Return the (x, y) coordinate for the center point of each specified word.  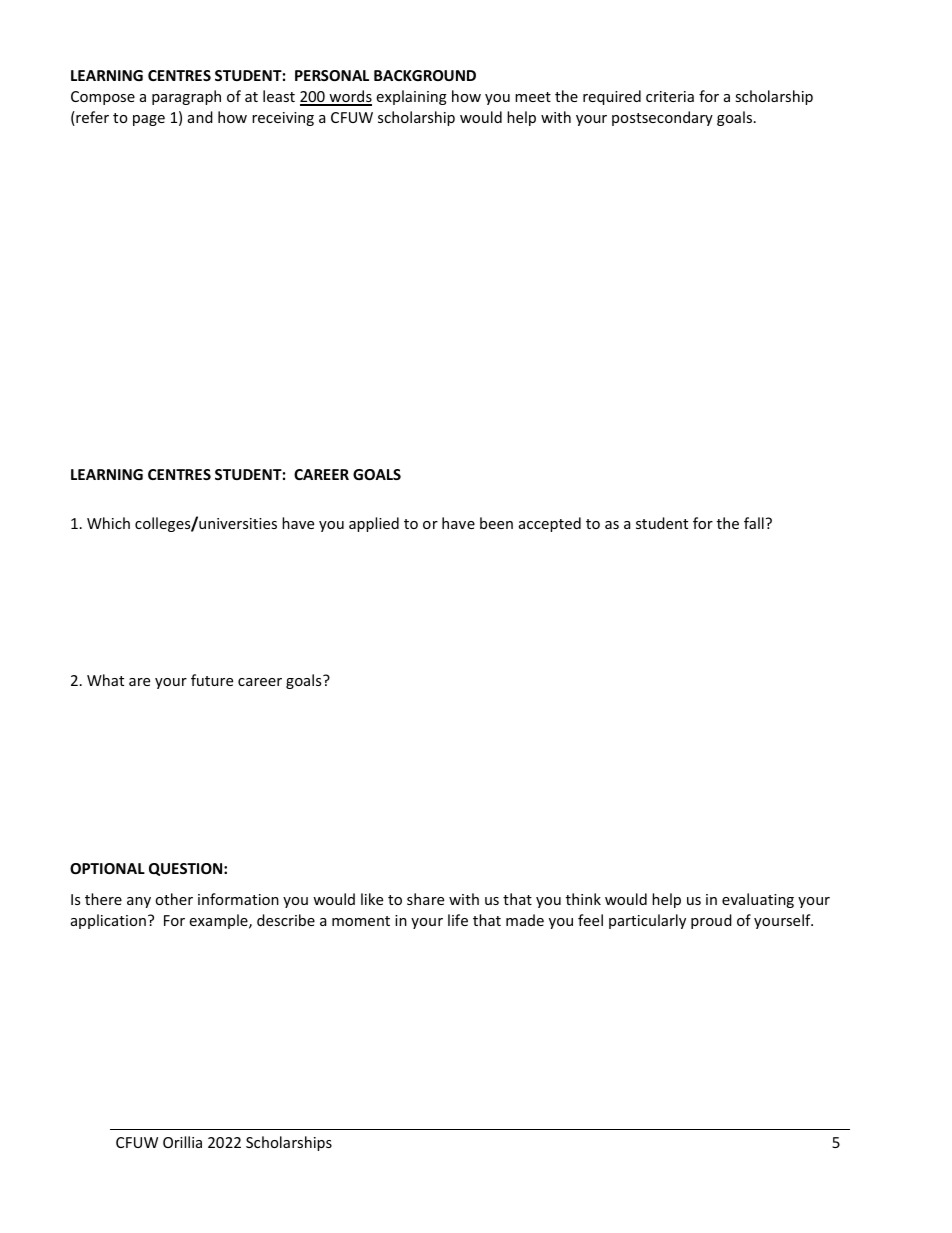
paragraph (186, 97)
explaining (411, 97)
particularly (647, 921)
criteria (670, 96)
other (174, 899)
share (425, 899)
